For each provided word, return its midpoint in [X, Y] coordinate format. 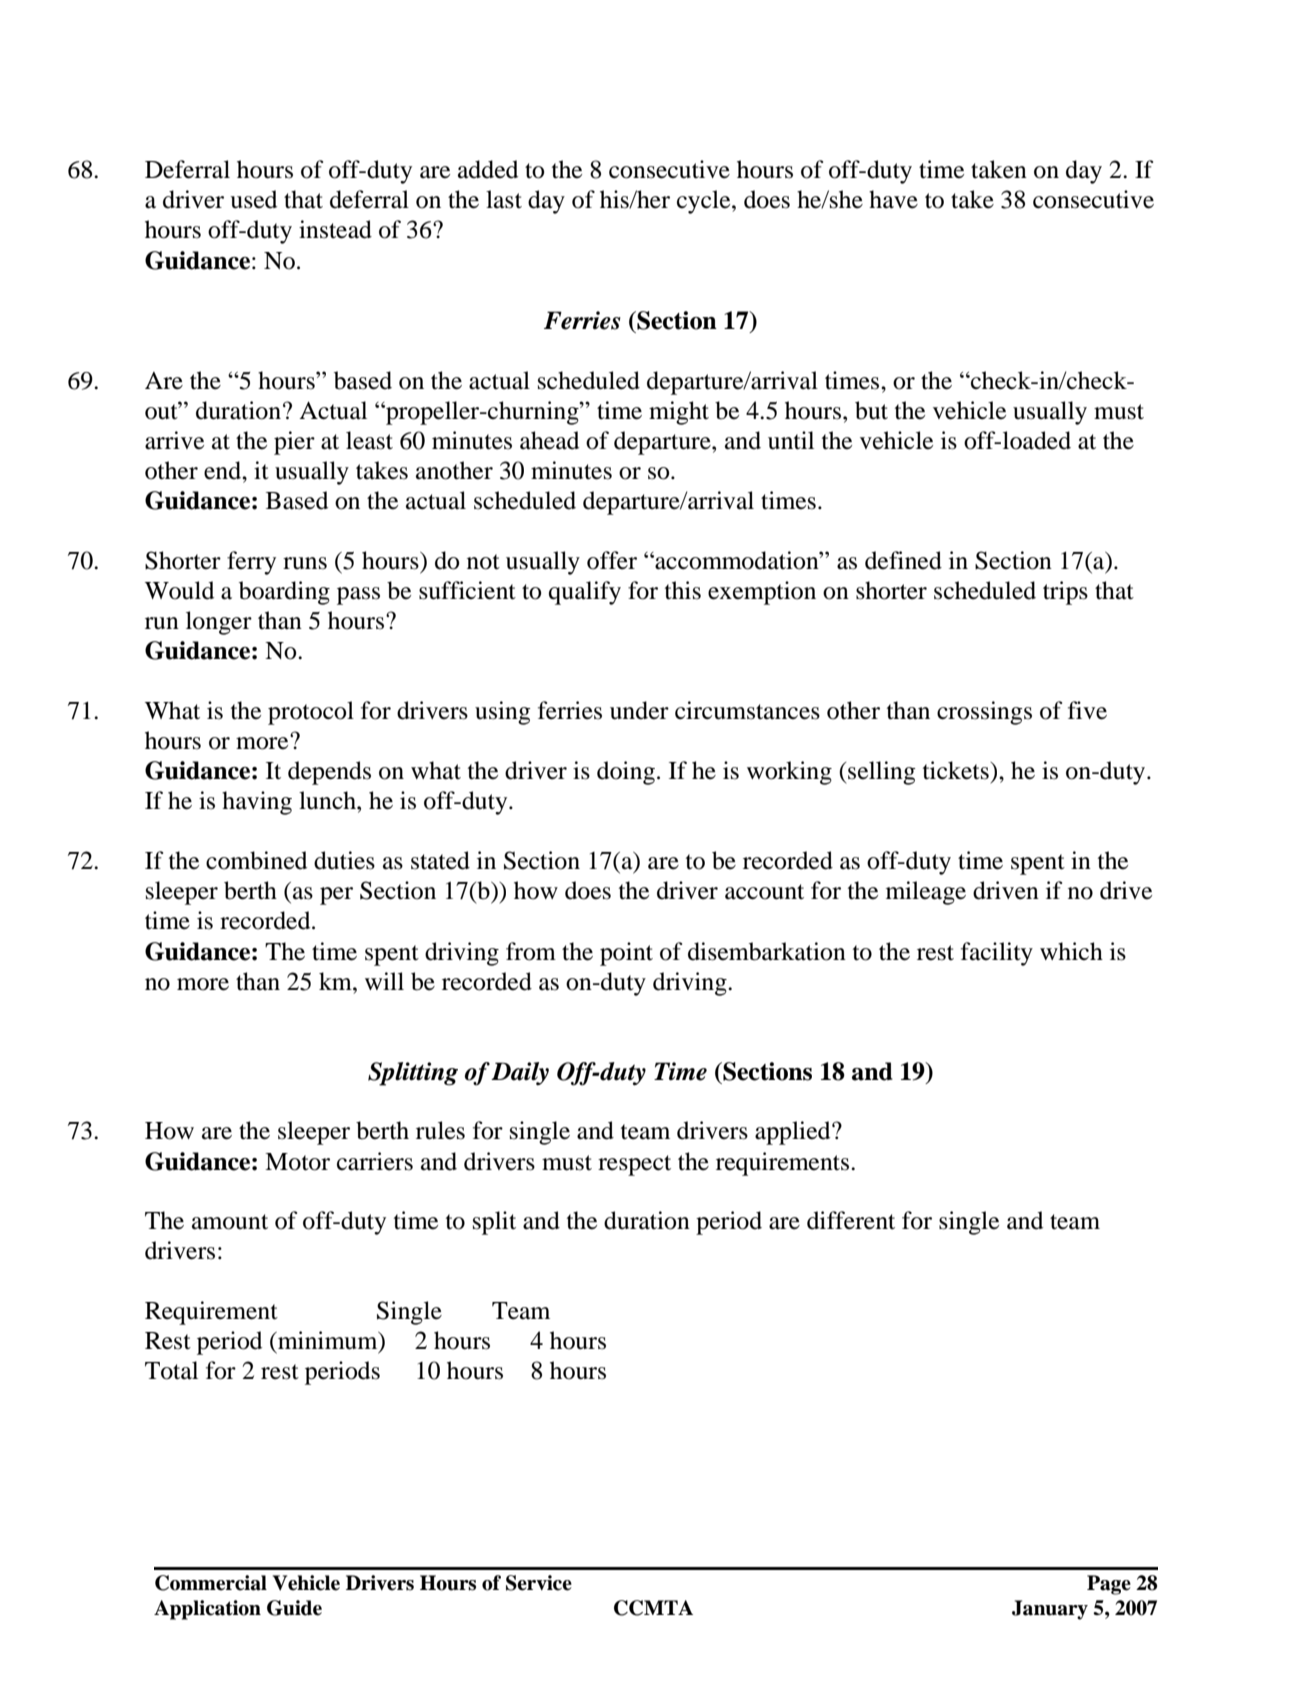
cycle [705, 202]
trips [1065, 593]
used [253, 199]
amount [230, 1222]
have [893, 199]
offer [612, 560]
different [851, 1220]
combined [256, 860]
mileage [926, 893]
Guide [294, 1608]
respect [634, 1165]
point [626, 954]
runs [305, 563]
